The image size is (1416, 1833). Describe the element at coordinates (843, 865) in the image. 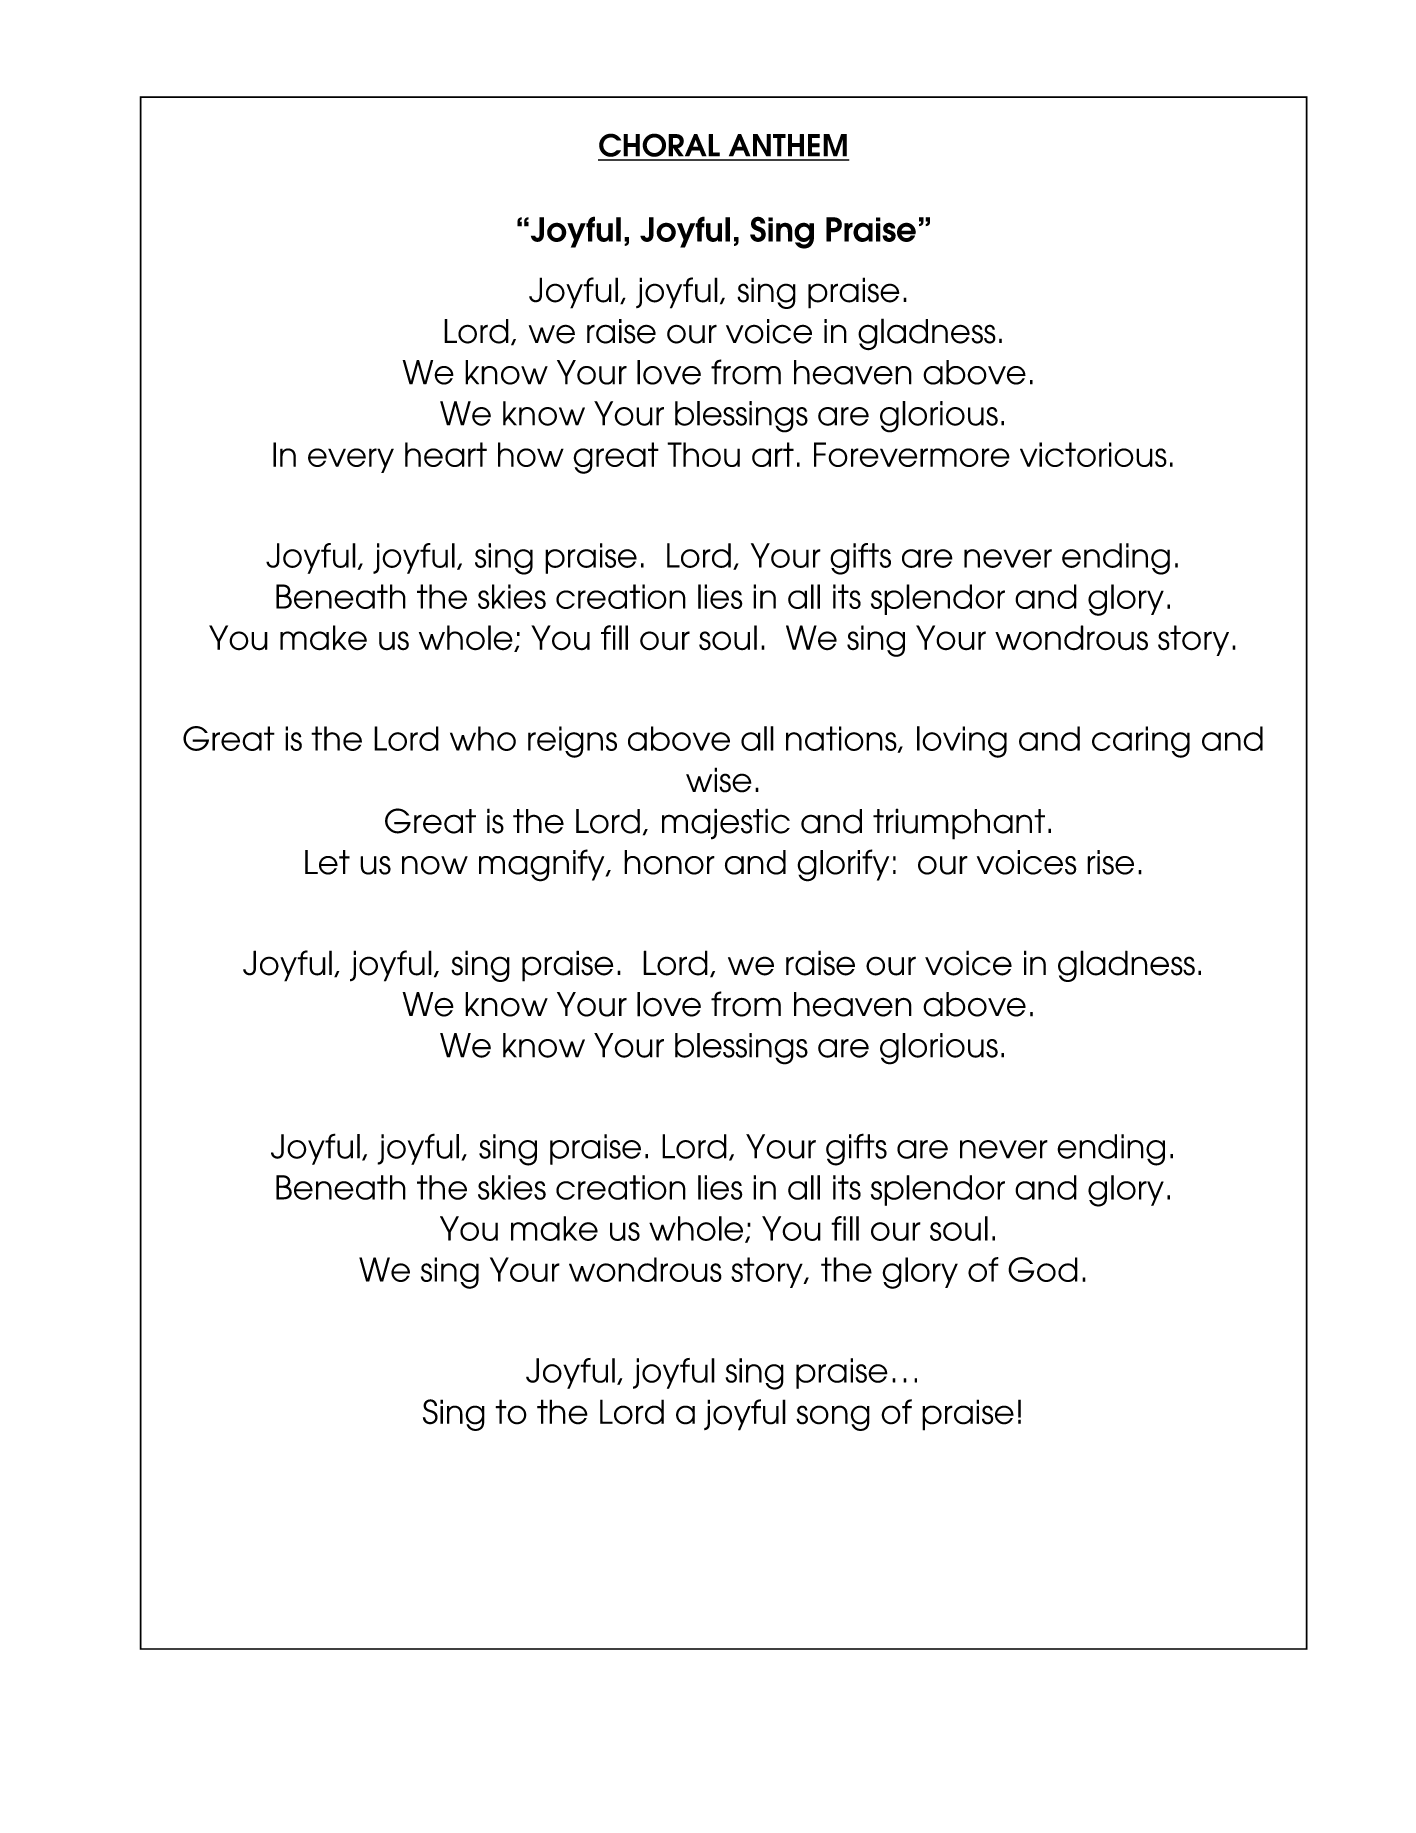

I see `glorify` at that location.
